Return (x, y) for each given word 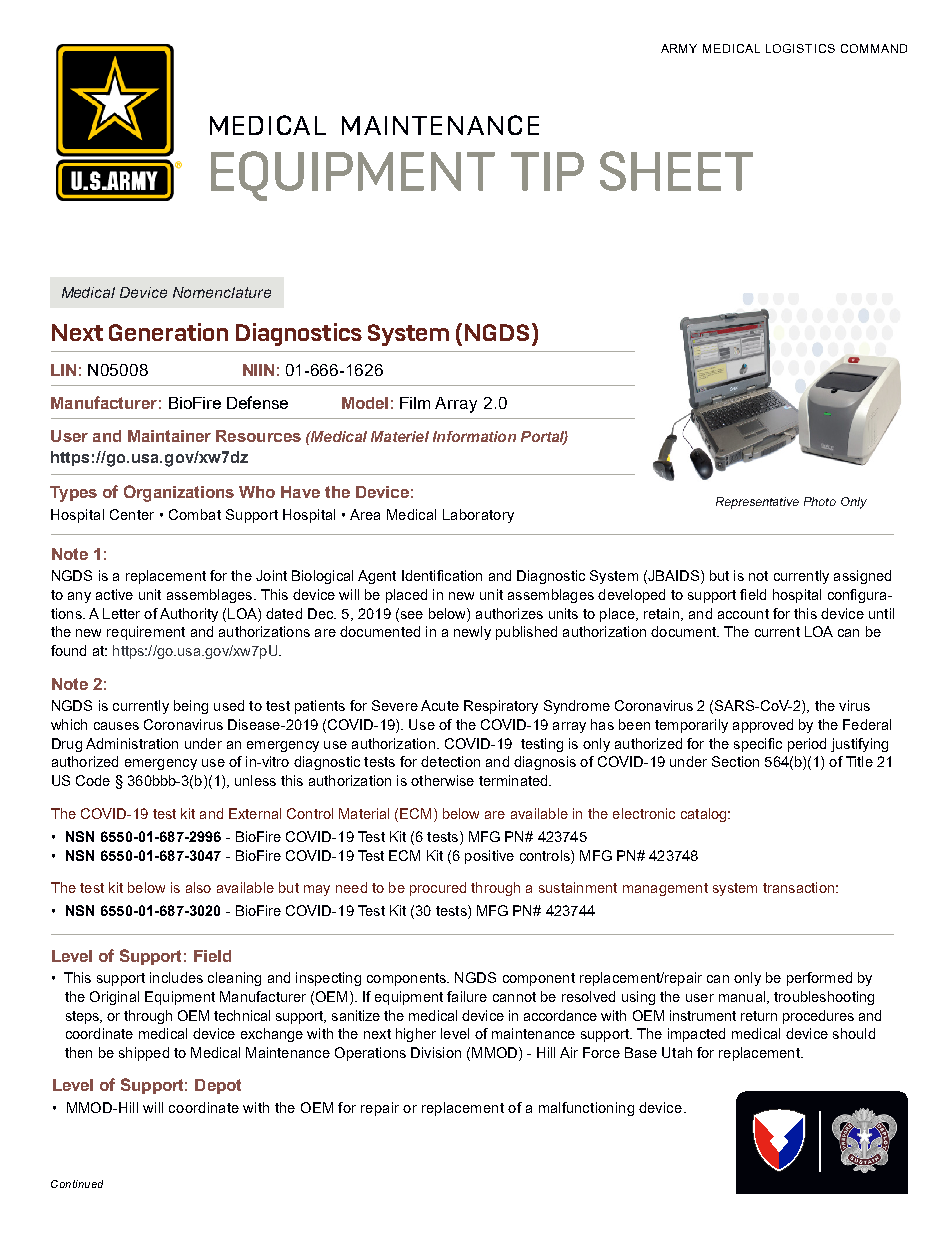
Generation (168, 332)
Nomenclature (222, 292)
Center (132, 514)
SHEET (676, 171)
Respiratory (501, 707)
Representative (757, 503)
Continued (77, 1184)
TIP (547, 171)
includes (176, 977)
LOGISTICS (800, 48)
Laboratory (478, 516)
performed (819, 979)
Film (415, 403)
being (191, 707)
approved (763, 726)
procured (438, 889)
